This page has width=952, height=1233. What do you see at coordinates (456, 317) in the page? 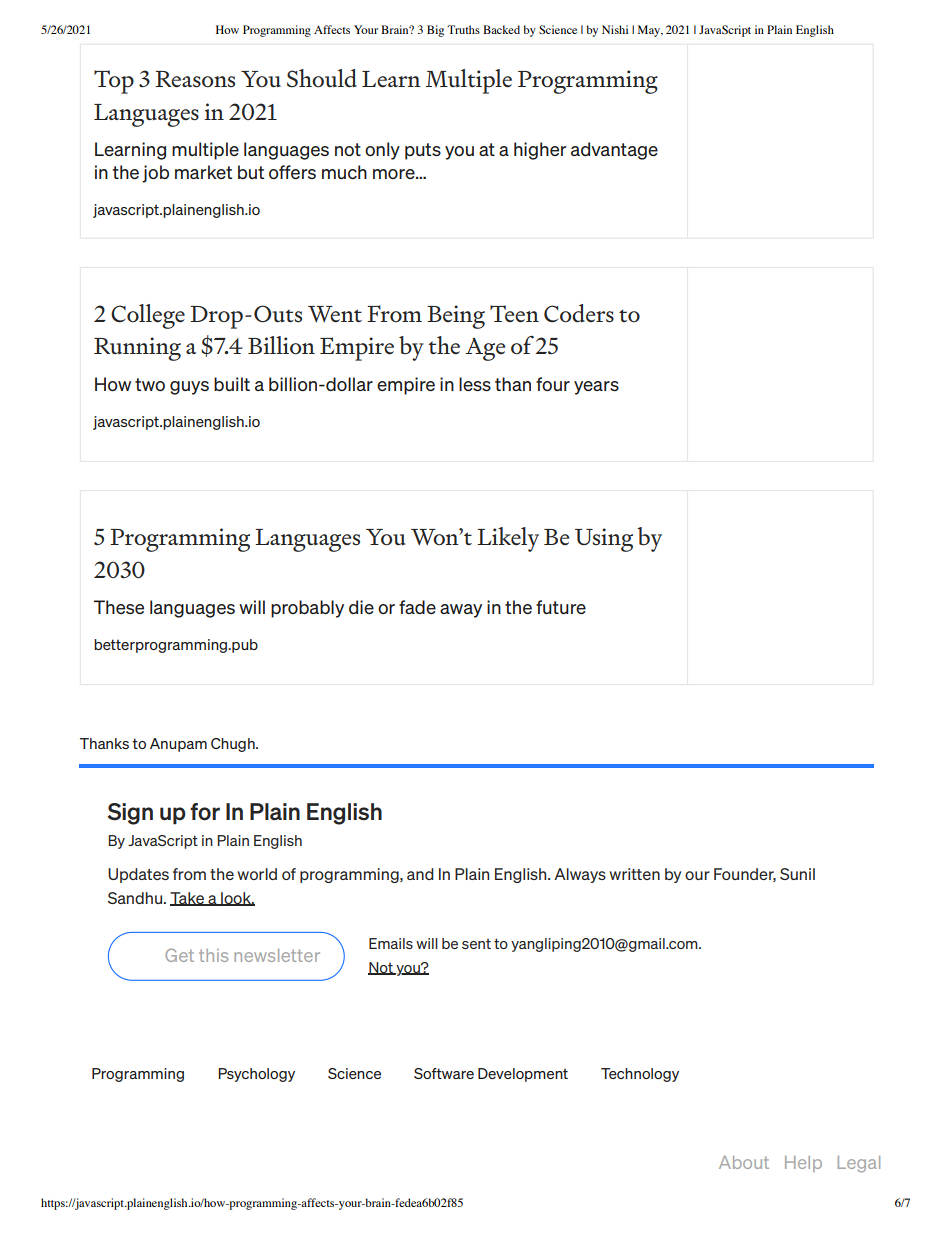
I see `Being` at bounding box center [456, 317].
